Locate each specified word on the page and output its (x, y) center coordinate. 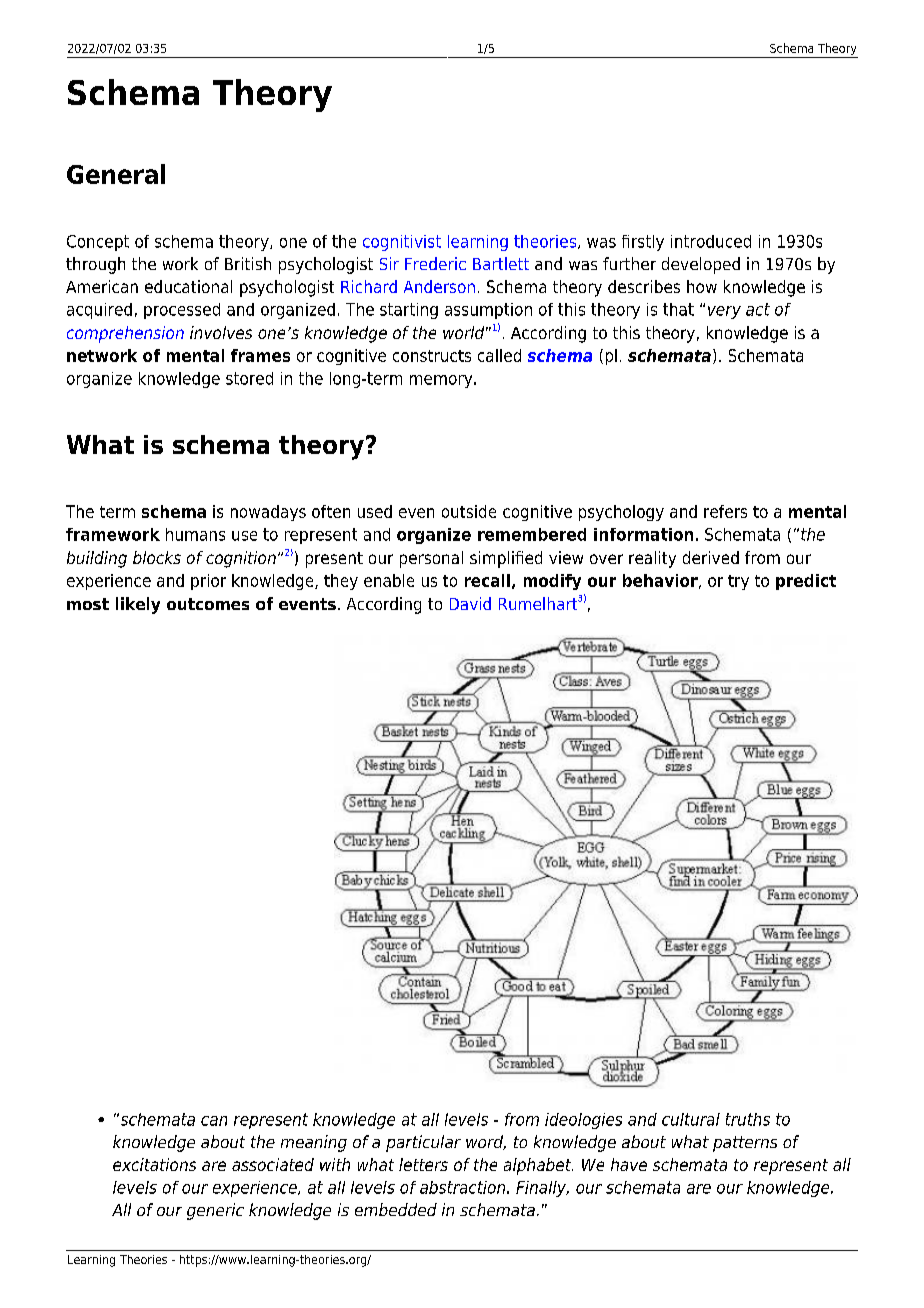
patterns (745, 1144)
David (470, 603)
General (116, 174)
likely (138, 605)
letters (423, 1164)
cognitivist (402, 243)
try (738, 582)
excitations (154, 1164)
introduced (711, 241)
